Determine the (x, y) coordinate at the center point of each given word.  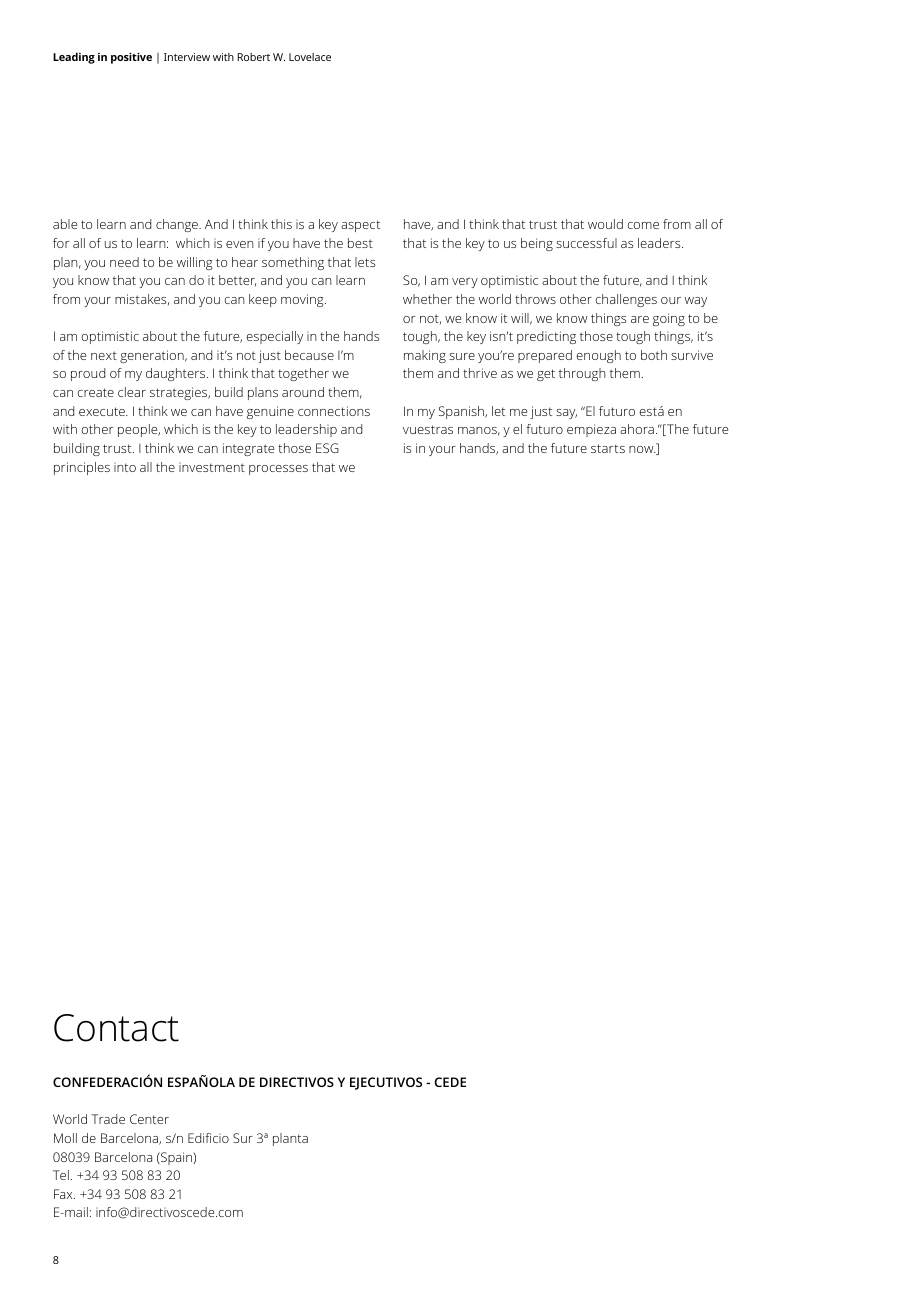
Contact (116, 1028)
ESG (327, 448)
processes (278, 470)
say (566, 414)
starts (608, 448)
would (605, 224)
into (125, 467)
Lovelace (310, 57)
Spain (176, 1158)
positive (131, 58)
